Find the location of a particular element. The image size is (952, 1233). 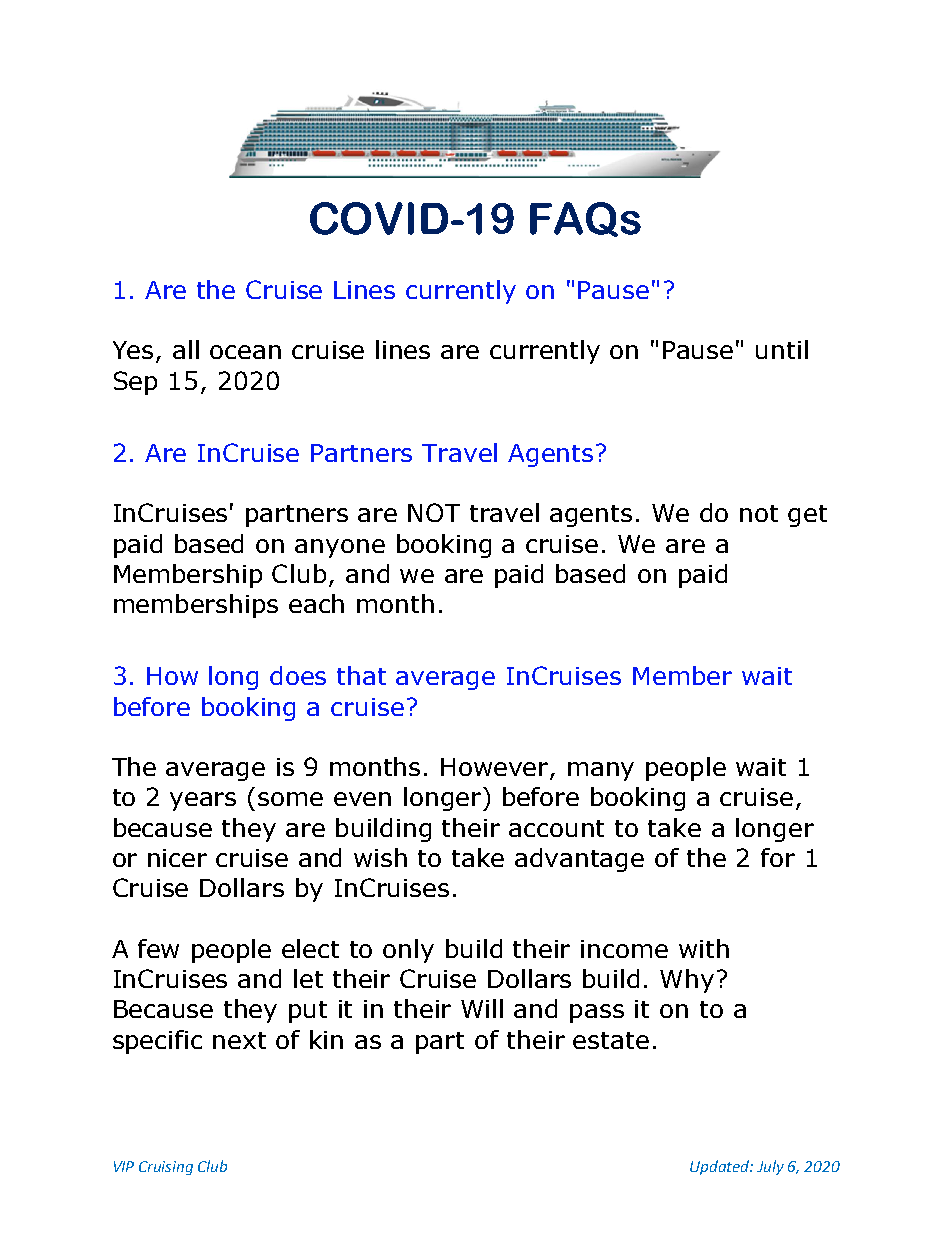

Cruising is located at coordinates (166, 1168).
